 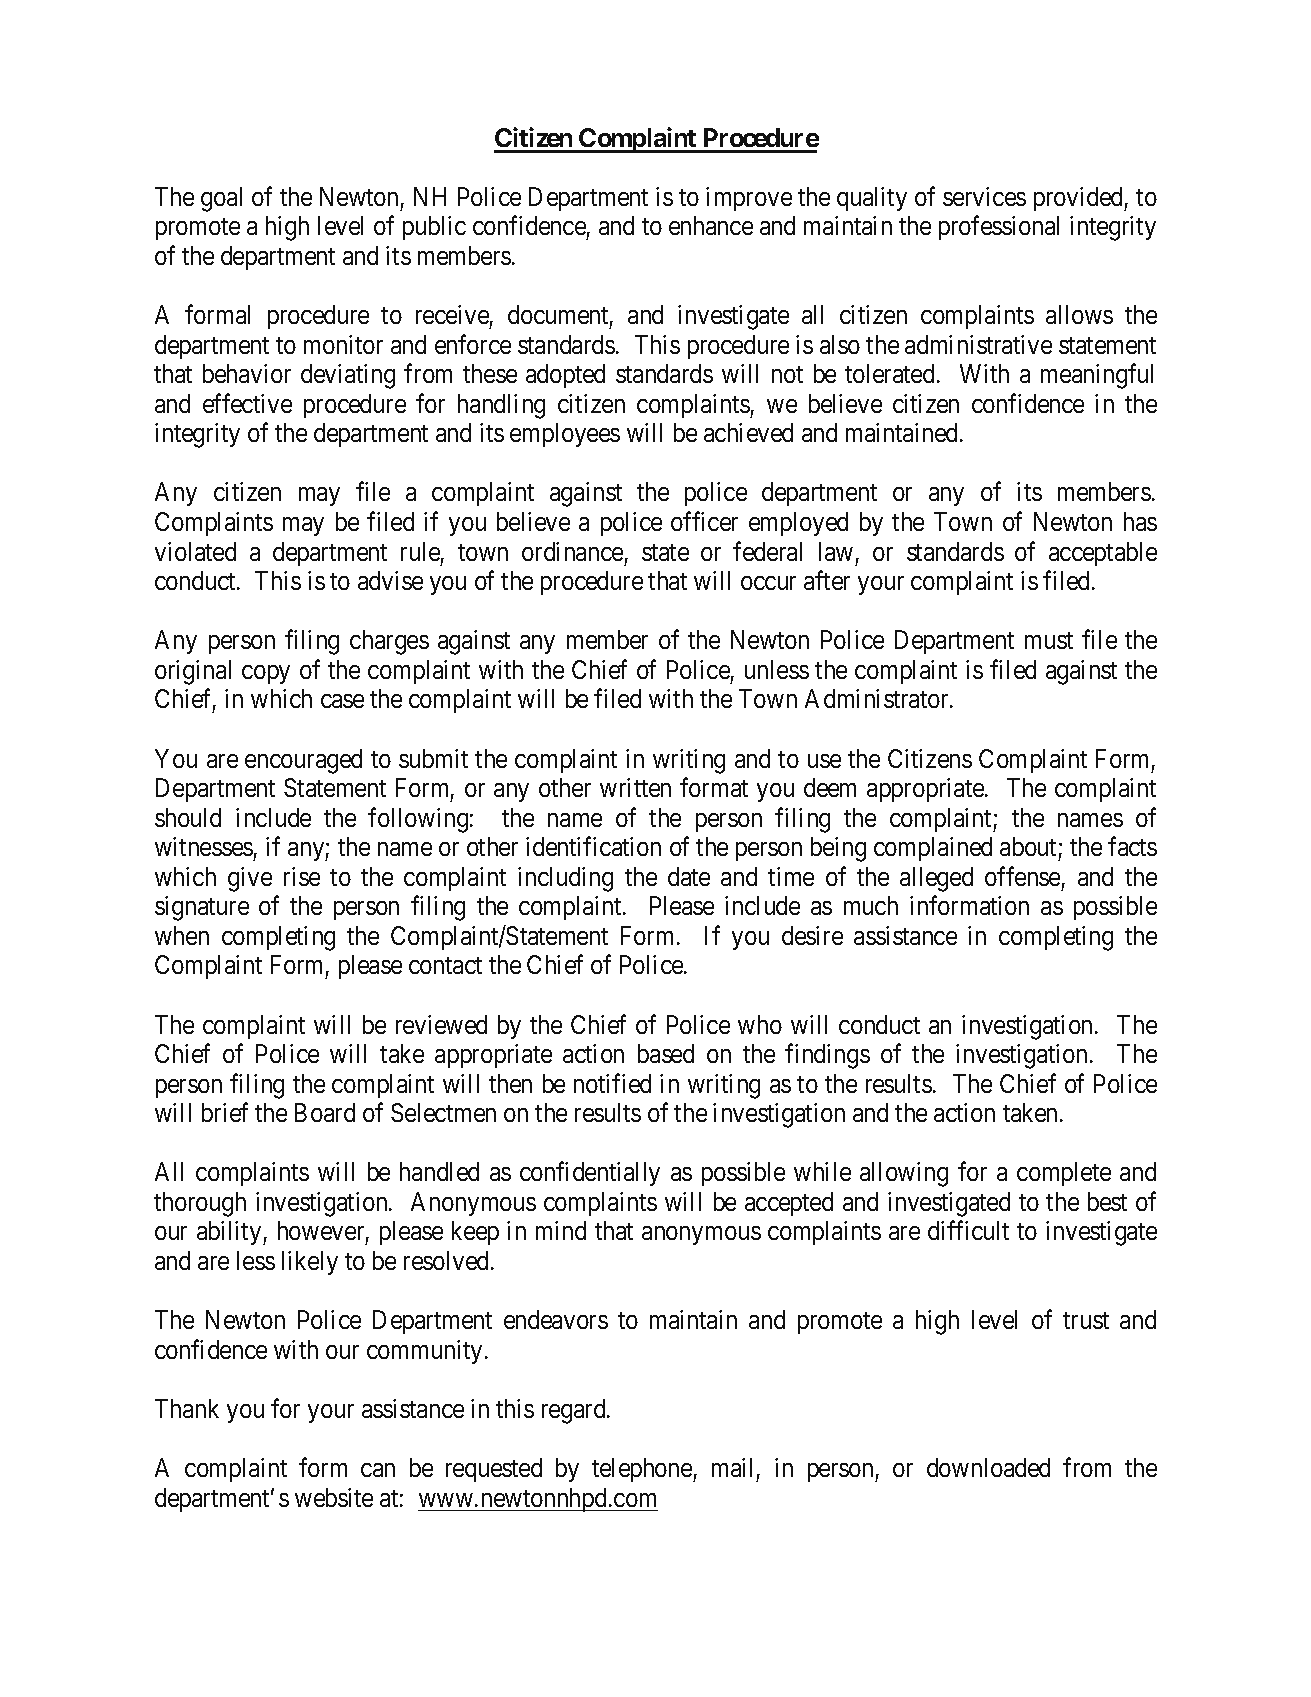 What do you see at coordinates (968, 1230) in the document?
I see `difficult` at bounding box center [968, 1230].
